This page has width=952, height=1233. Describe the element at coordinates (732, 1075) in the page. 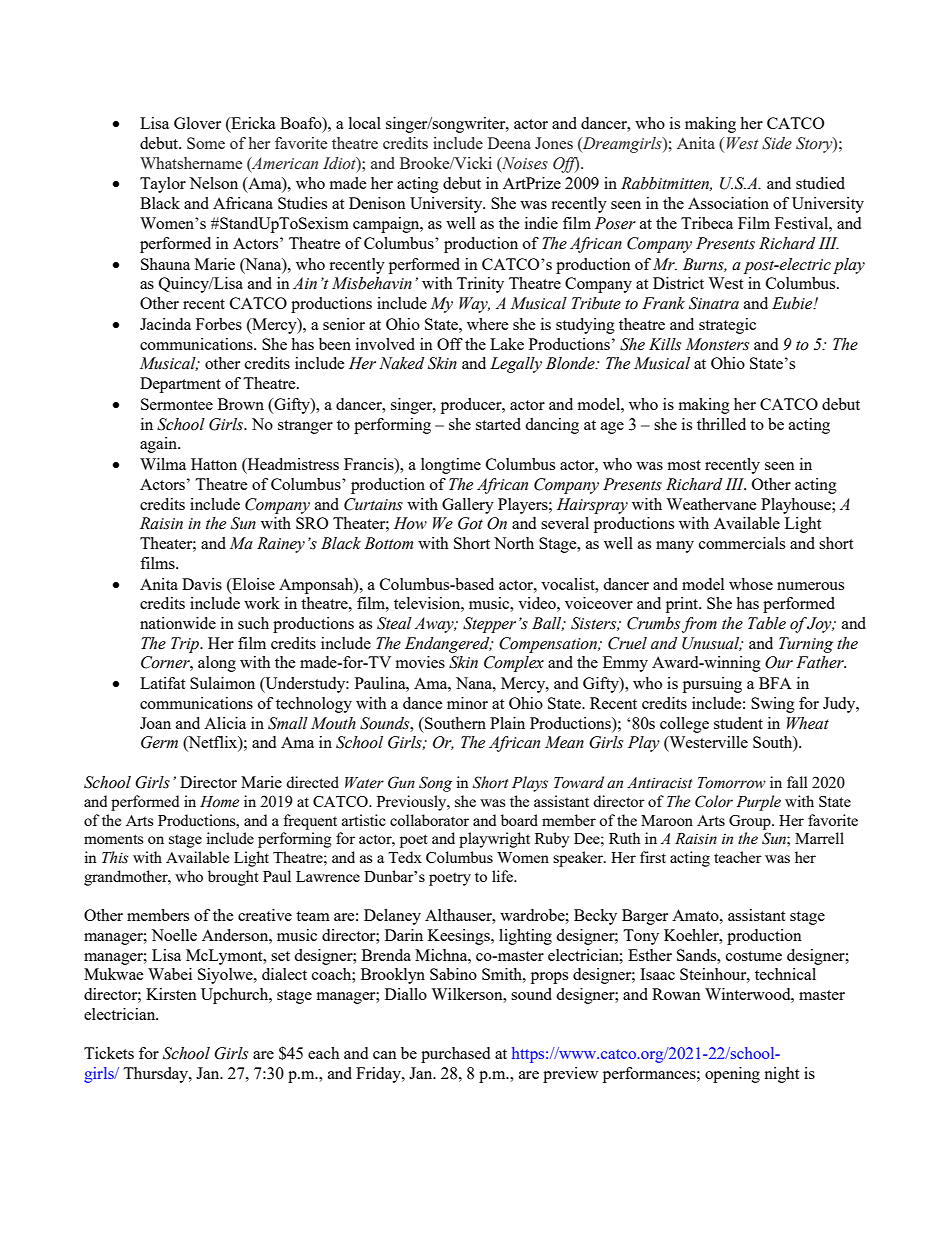

I see `opening` at that location.
